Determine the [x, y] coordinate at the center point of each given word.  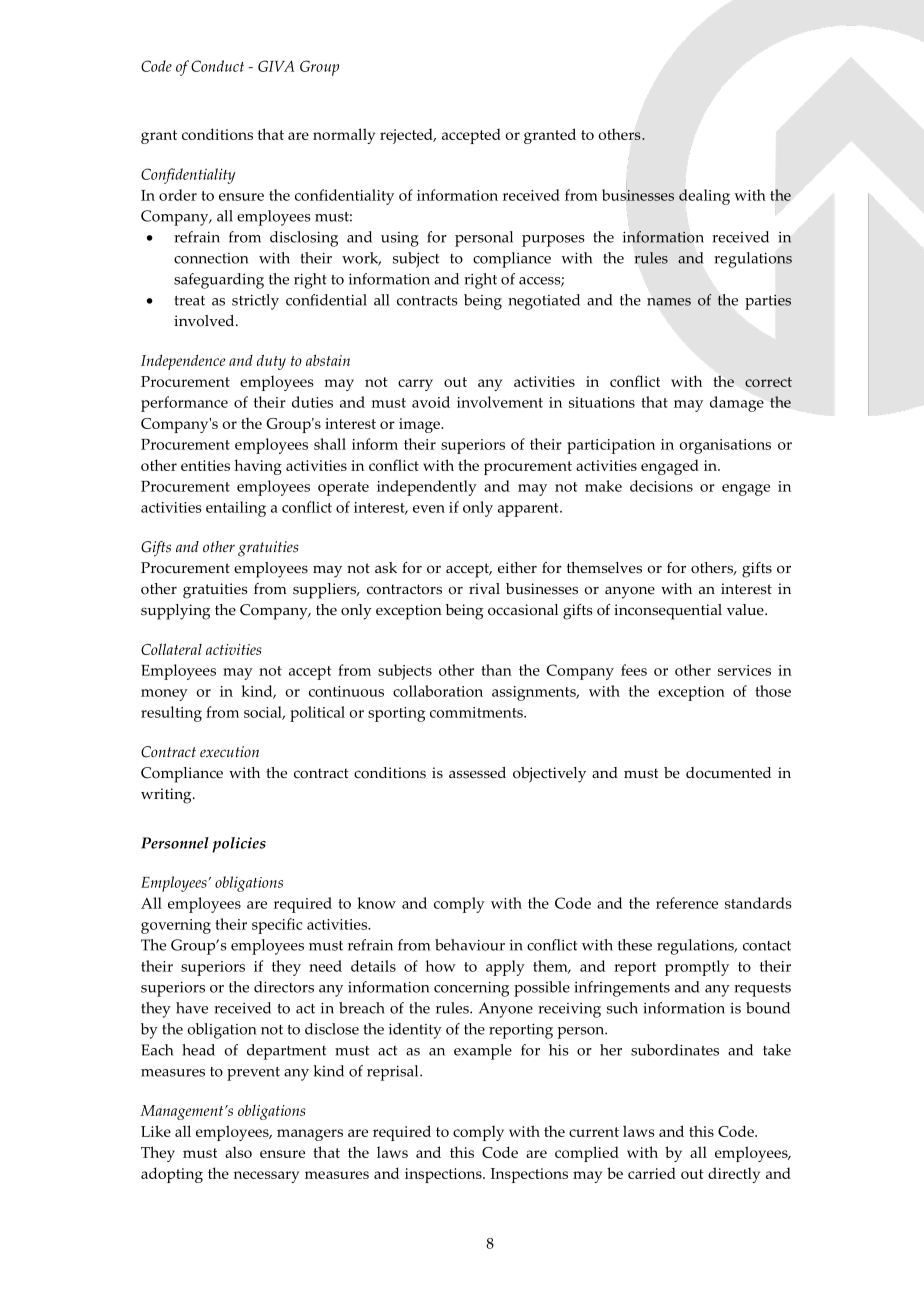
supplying [175, 612]
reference [687, 903]
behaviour [470, 945]
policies [239, 845]
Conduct [217, 66]
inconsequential [668, 612]
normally [344, 136]
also [238, 1152]
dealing [704, 197]
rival [484, 588]
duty [271, 362]
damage [737, 404]
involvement [500, 402]
